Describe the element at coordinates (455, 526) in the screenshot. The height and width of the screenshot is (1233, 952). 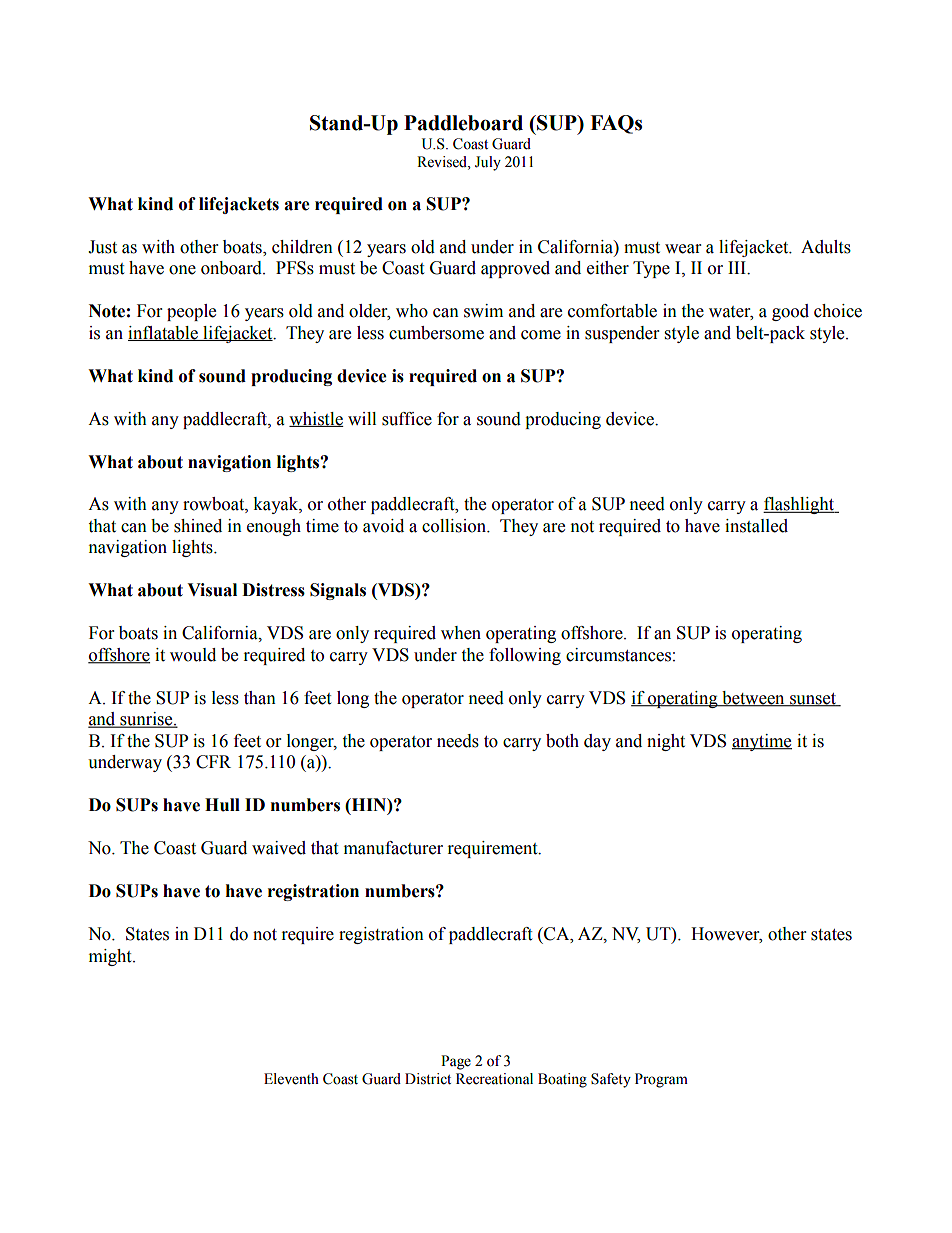
I see `collision` at that location.
